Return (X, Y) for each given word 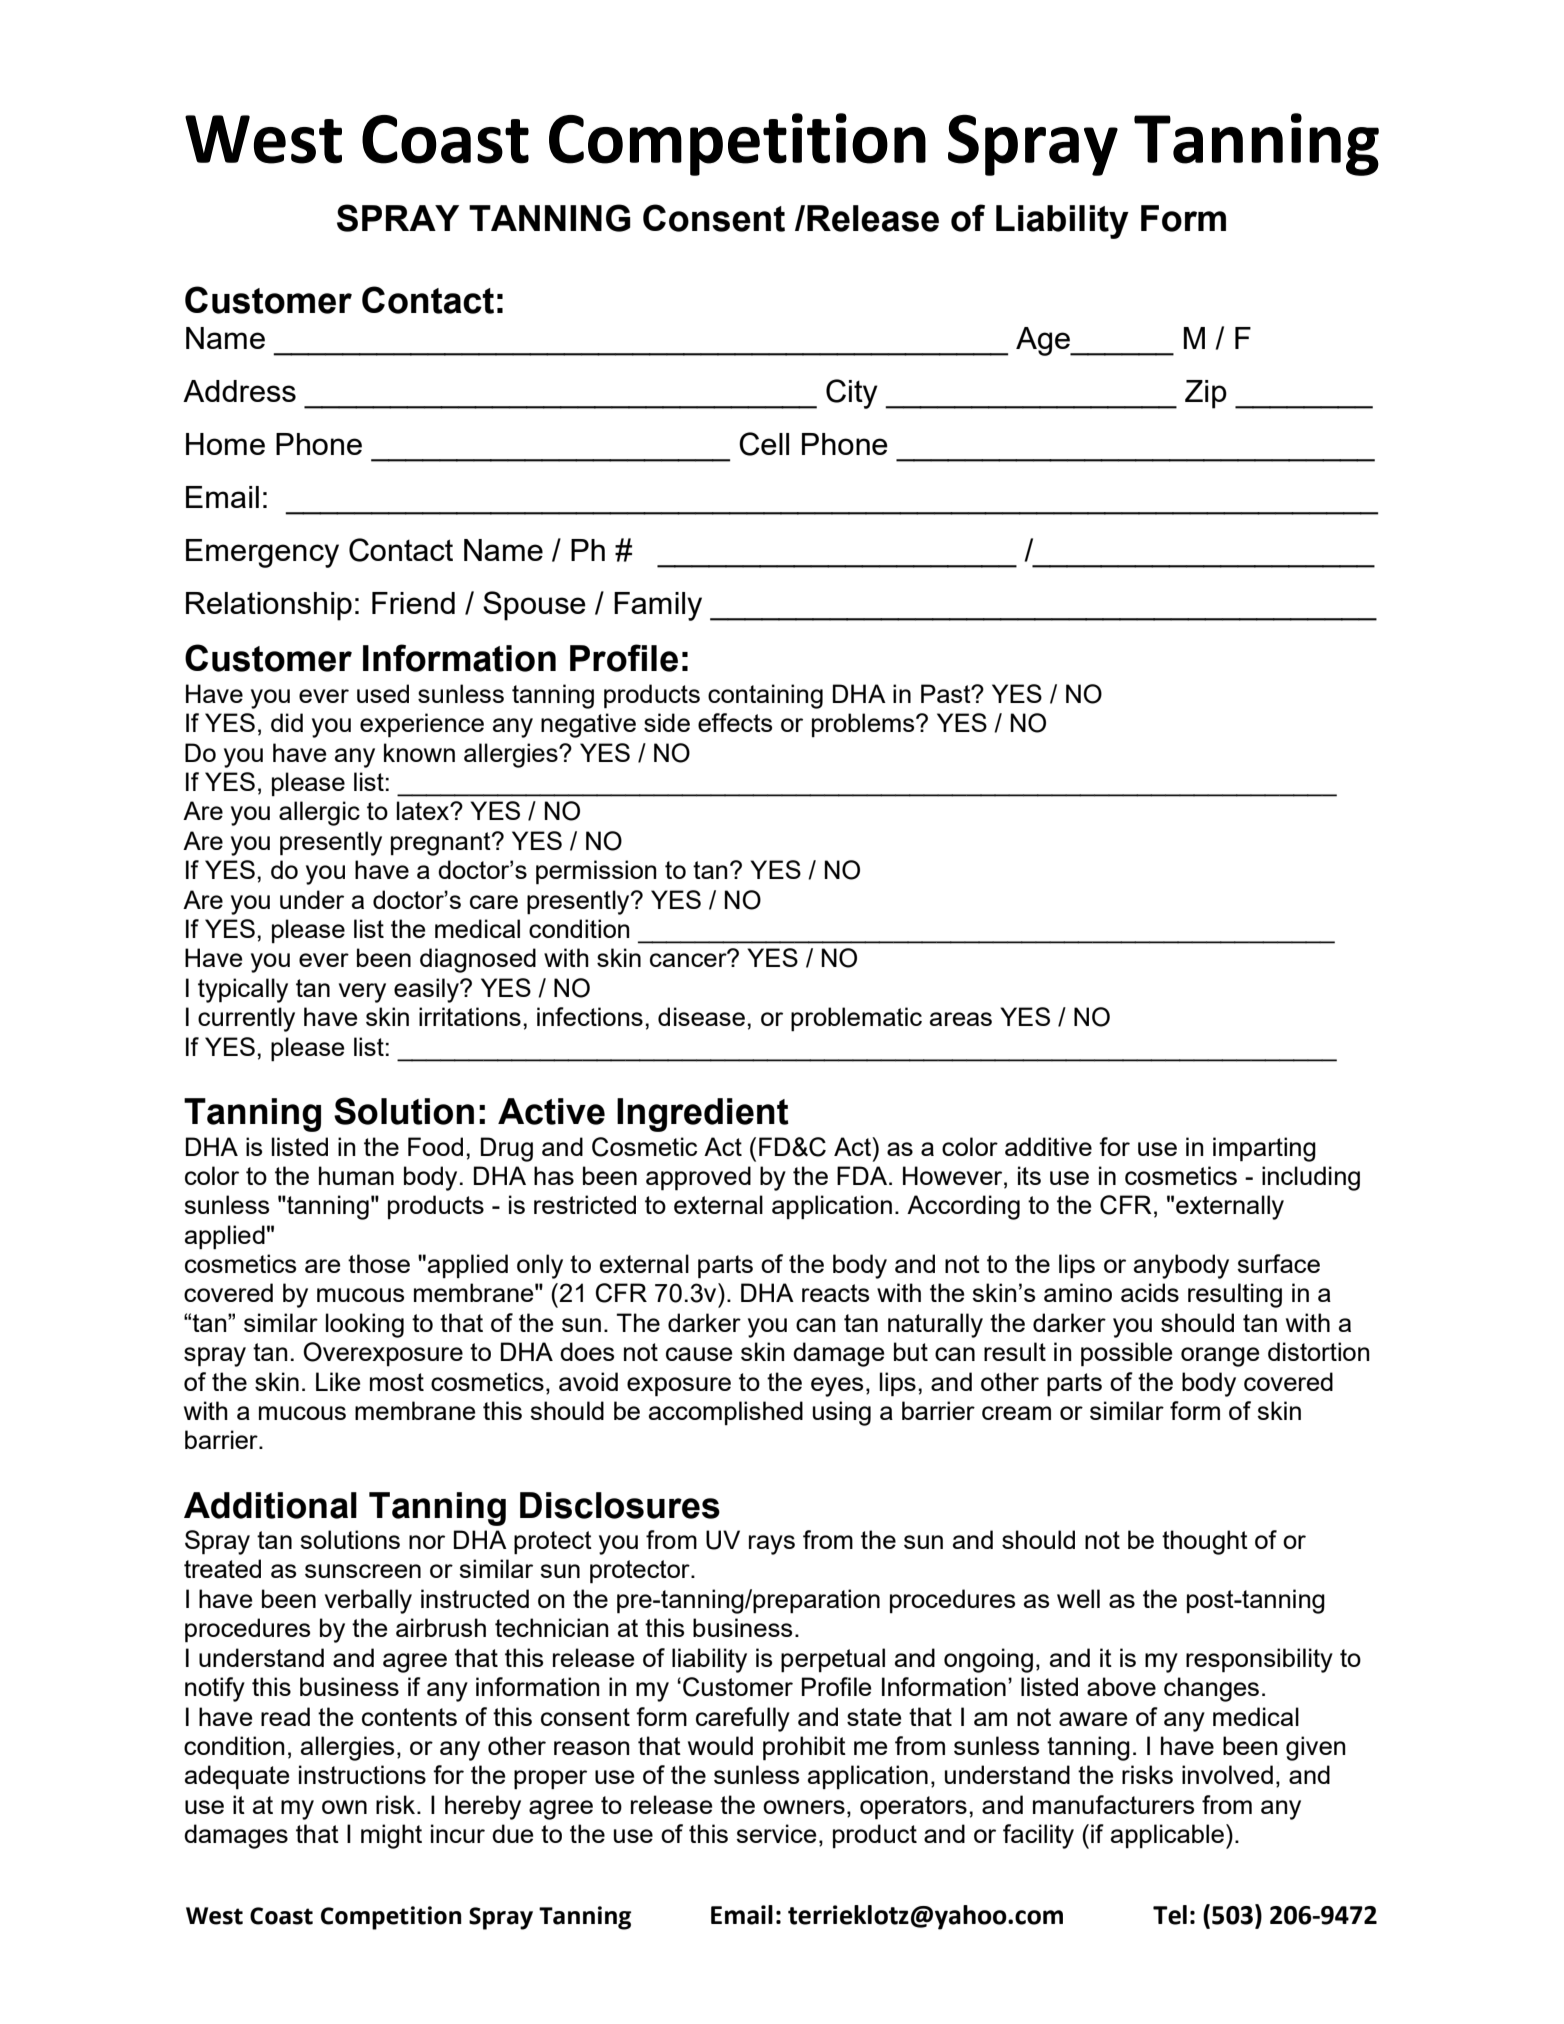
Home (225, 444)
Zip (1206, 394)
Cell (764, 444)
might (391, 1836)
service (776, 1833)
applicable (1167, 1836)
